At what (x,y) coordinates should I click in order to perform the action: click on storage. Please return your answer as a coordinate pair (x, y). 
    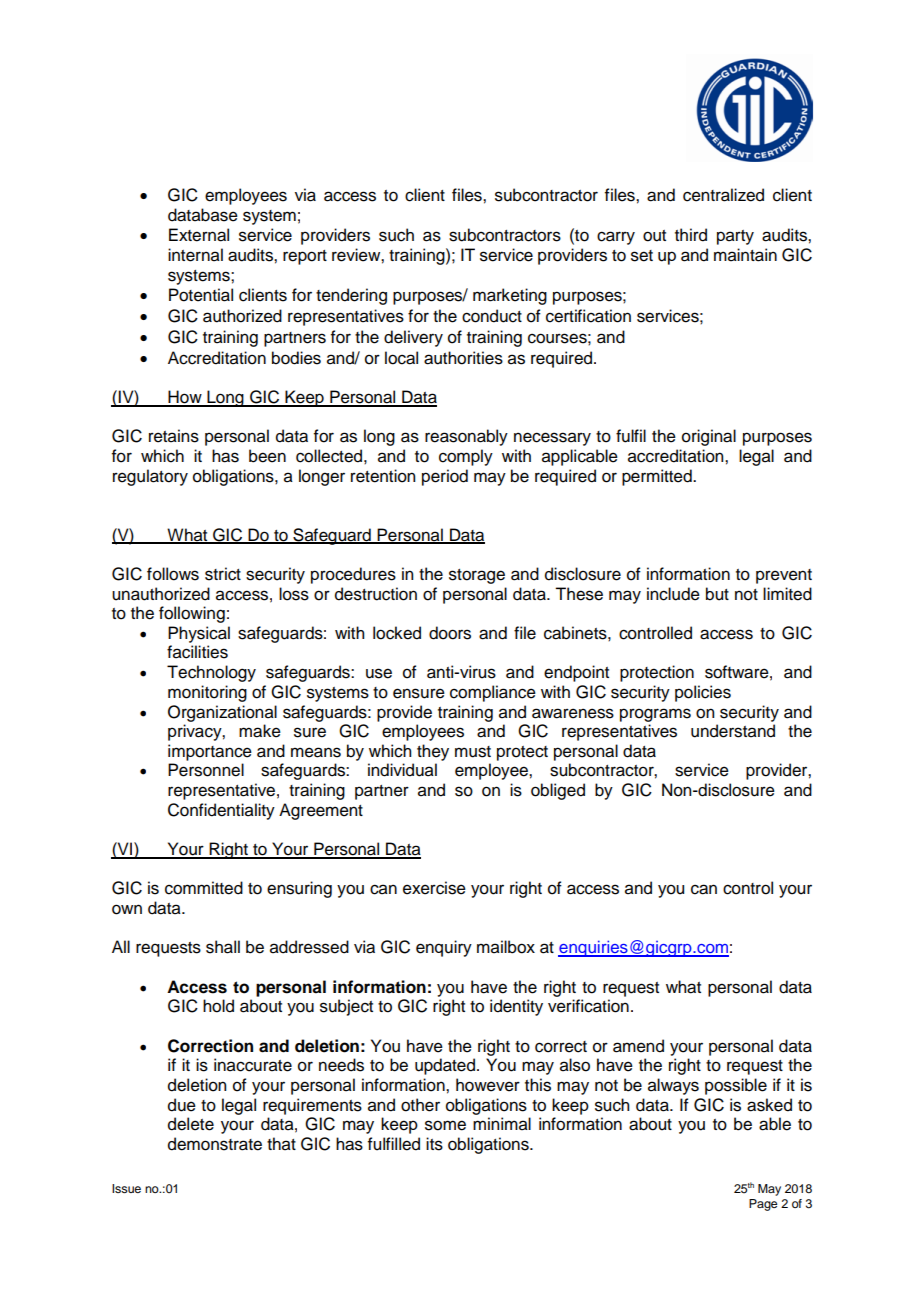
    Looking at the image, I should click on (477, 576).
